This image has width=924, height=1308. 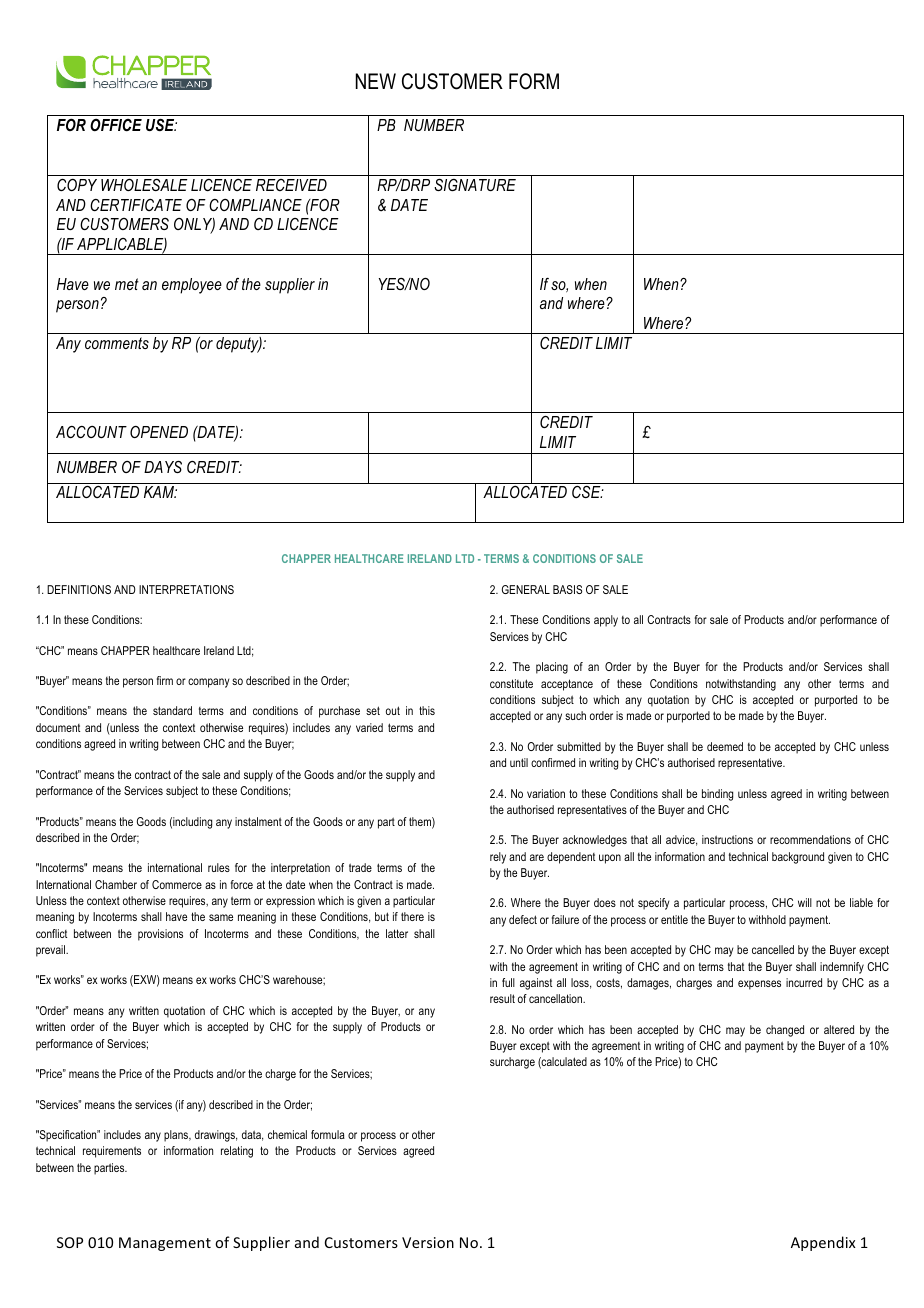 I want to click on NEW, so click(x=376, y=81).
